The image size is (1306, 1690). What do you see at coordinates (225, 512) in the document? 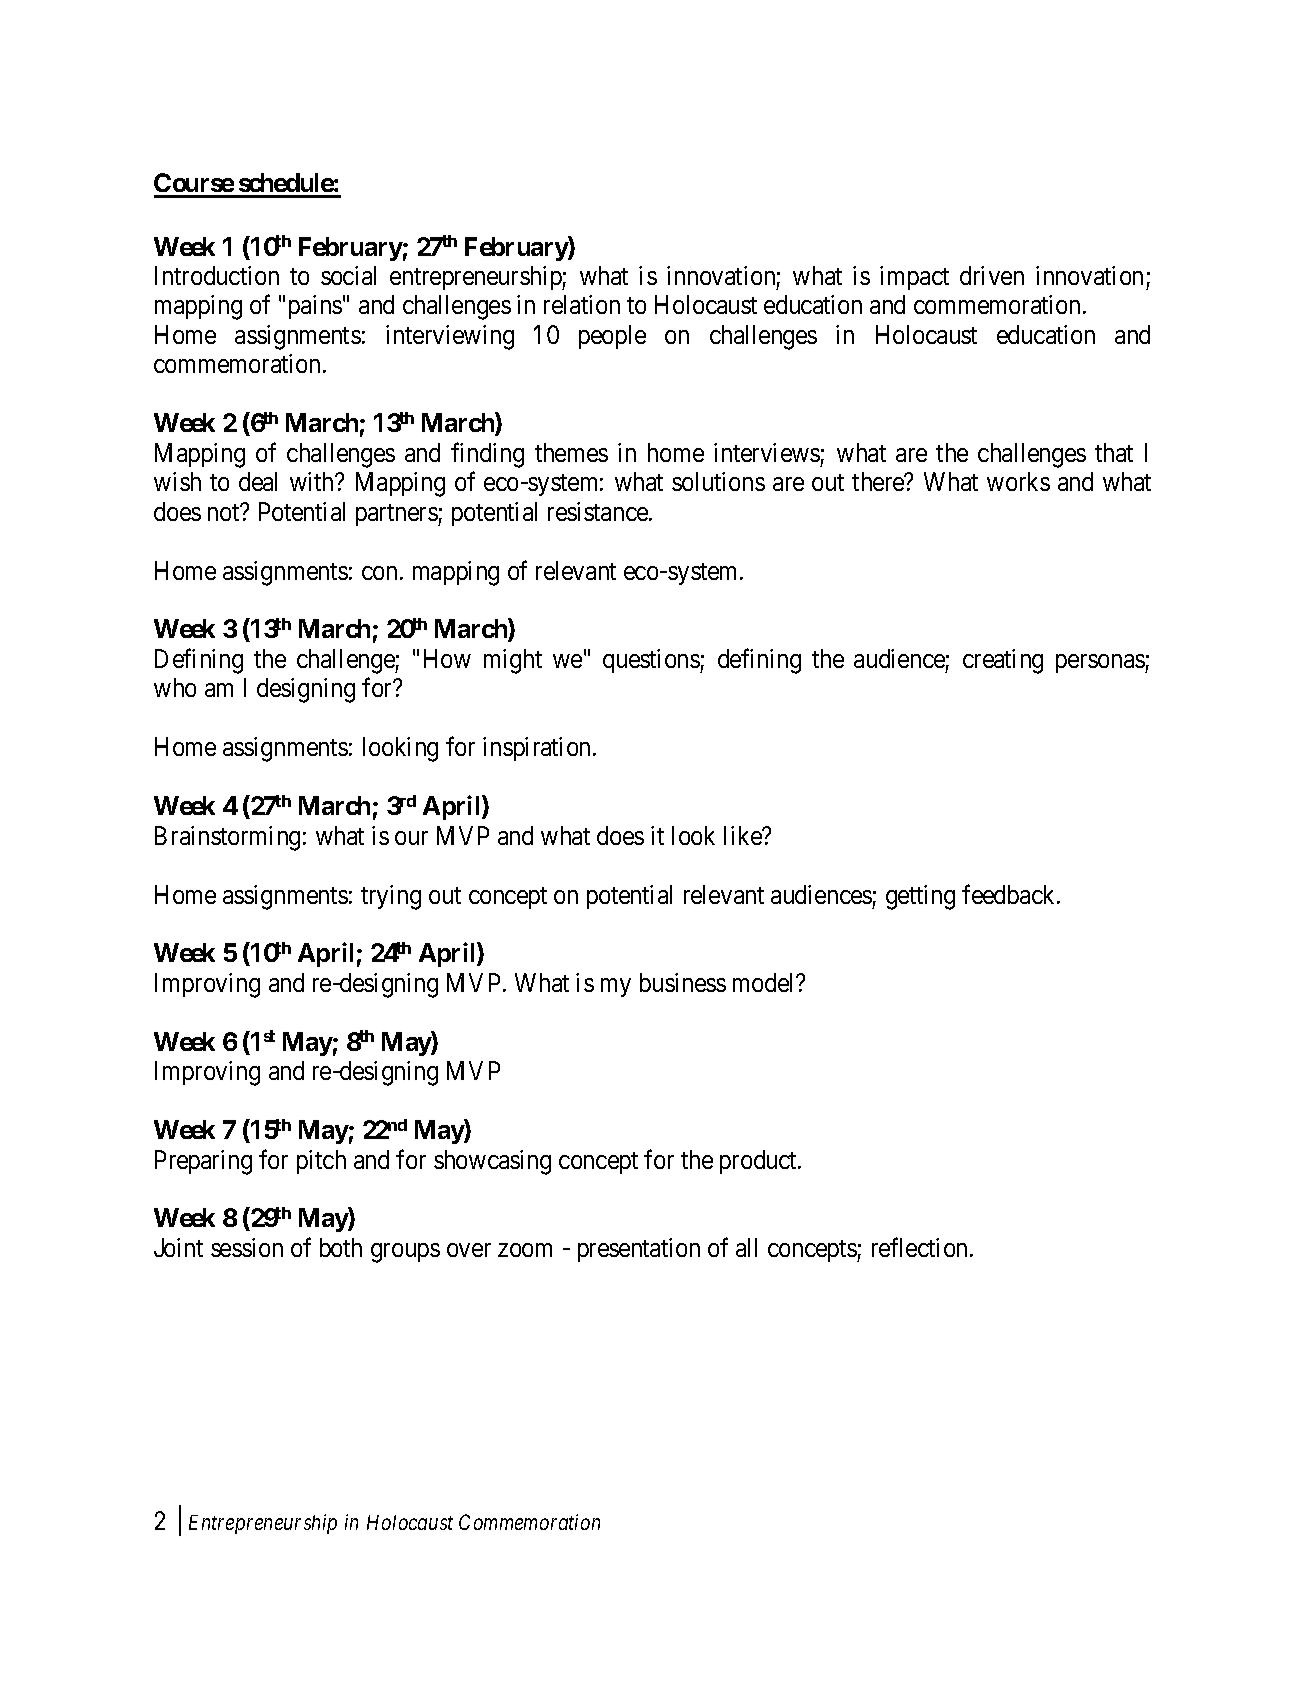
I see `not` at bounding box center [225, 512].
